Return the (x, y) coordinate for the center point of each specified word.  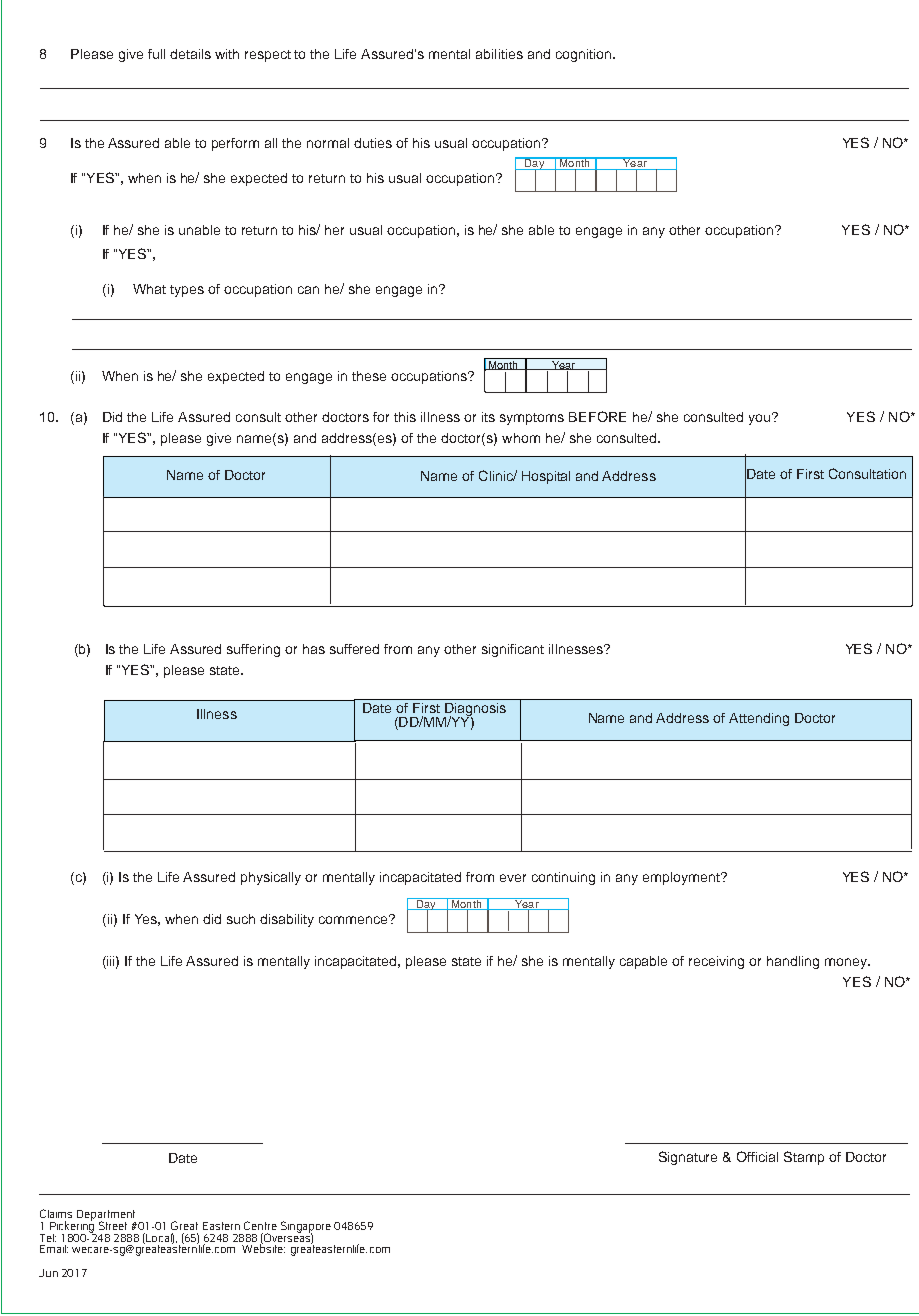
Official (757, 1156)
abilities (499, 54)
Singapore (306, 1228)
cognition (583, 55)
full (156, 54)
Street (113, 1225)
